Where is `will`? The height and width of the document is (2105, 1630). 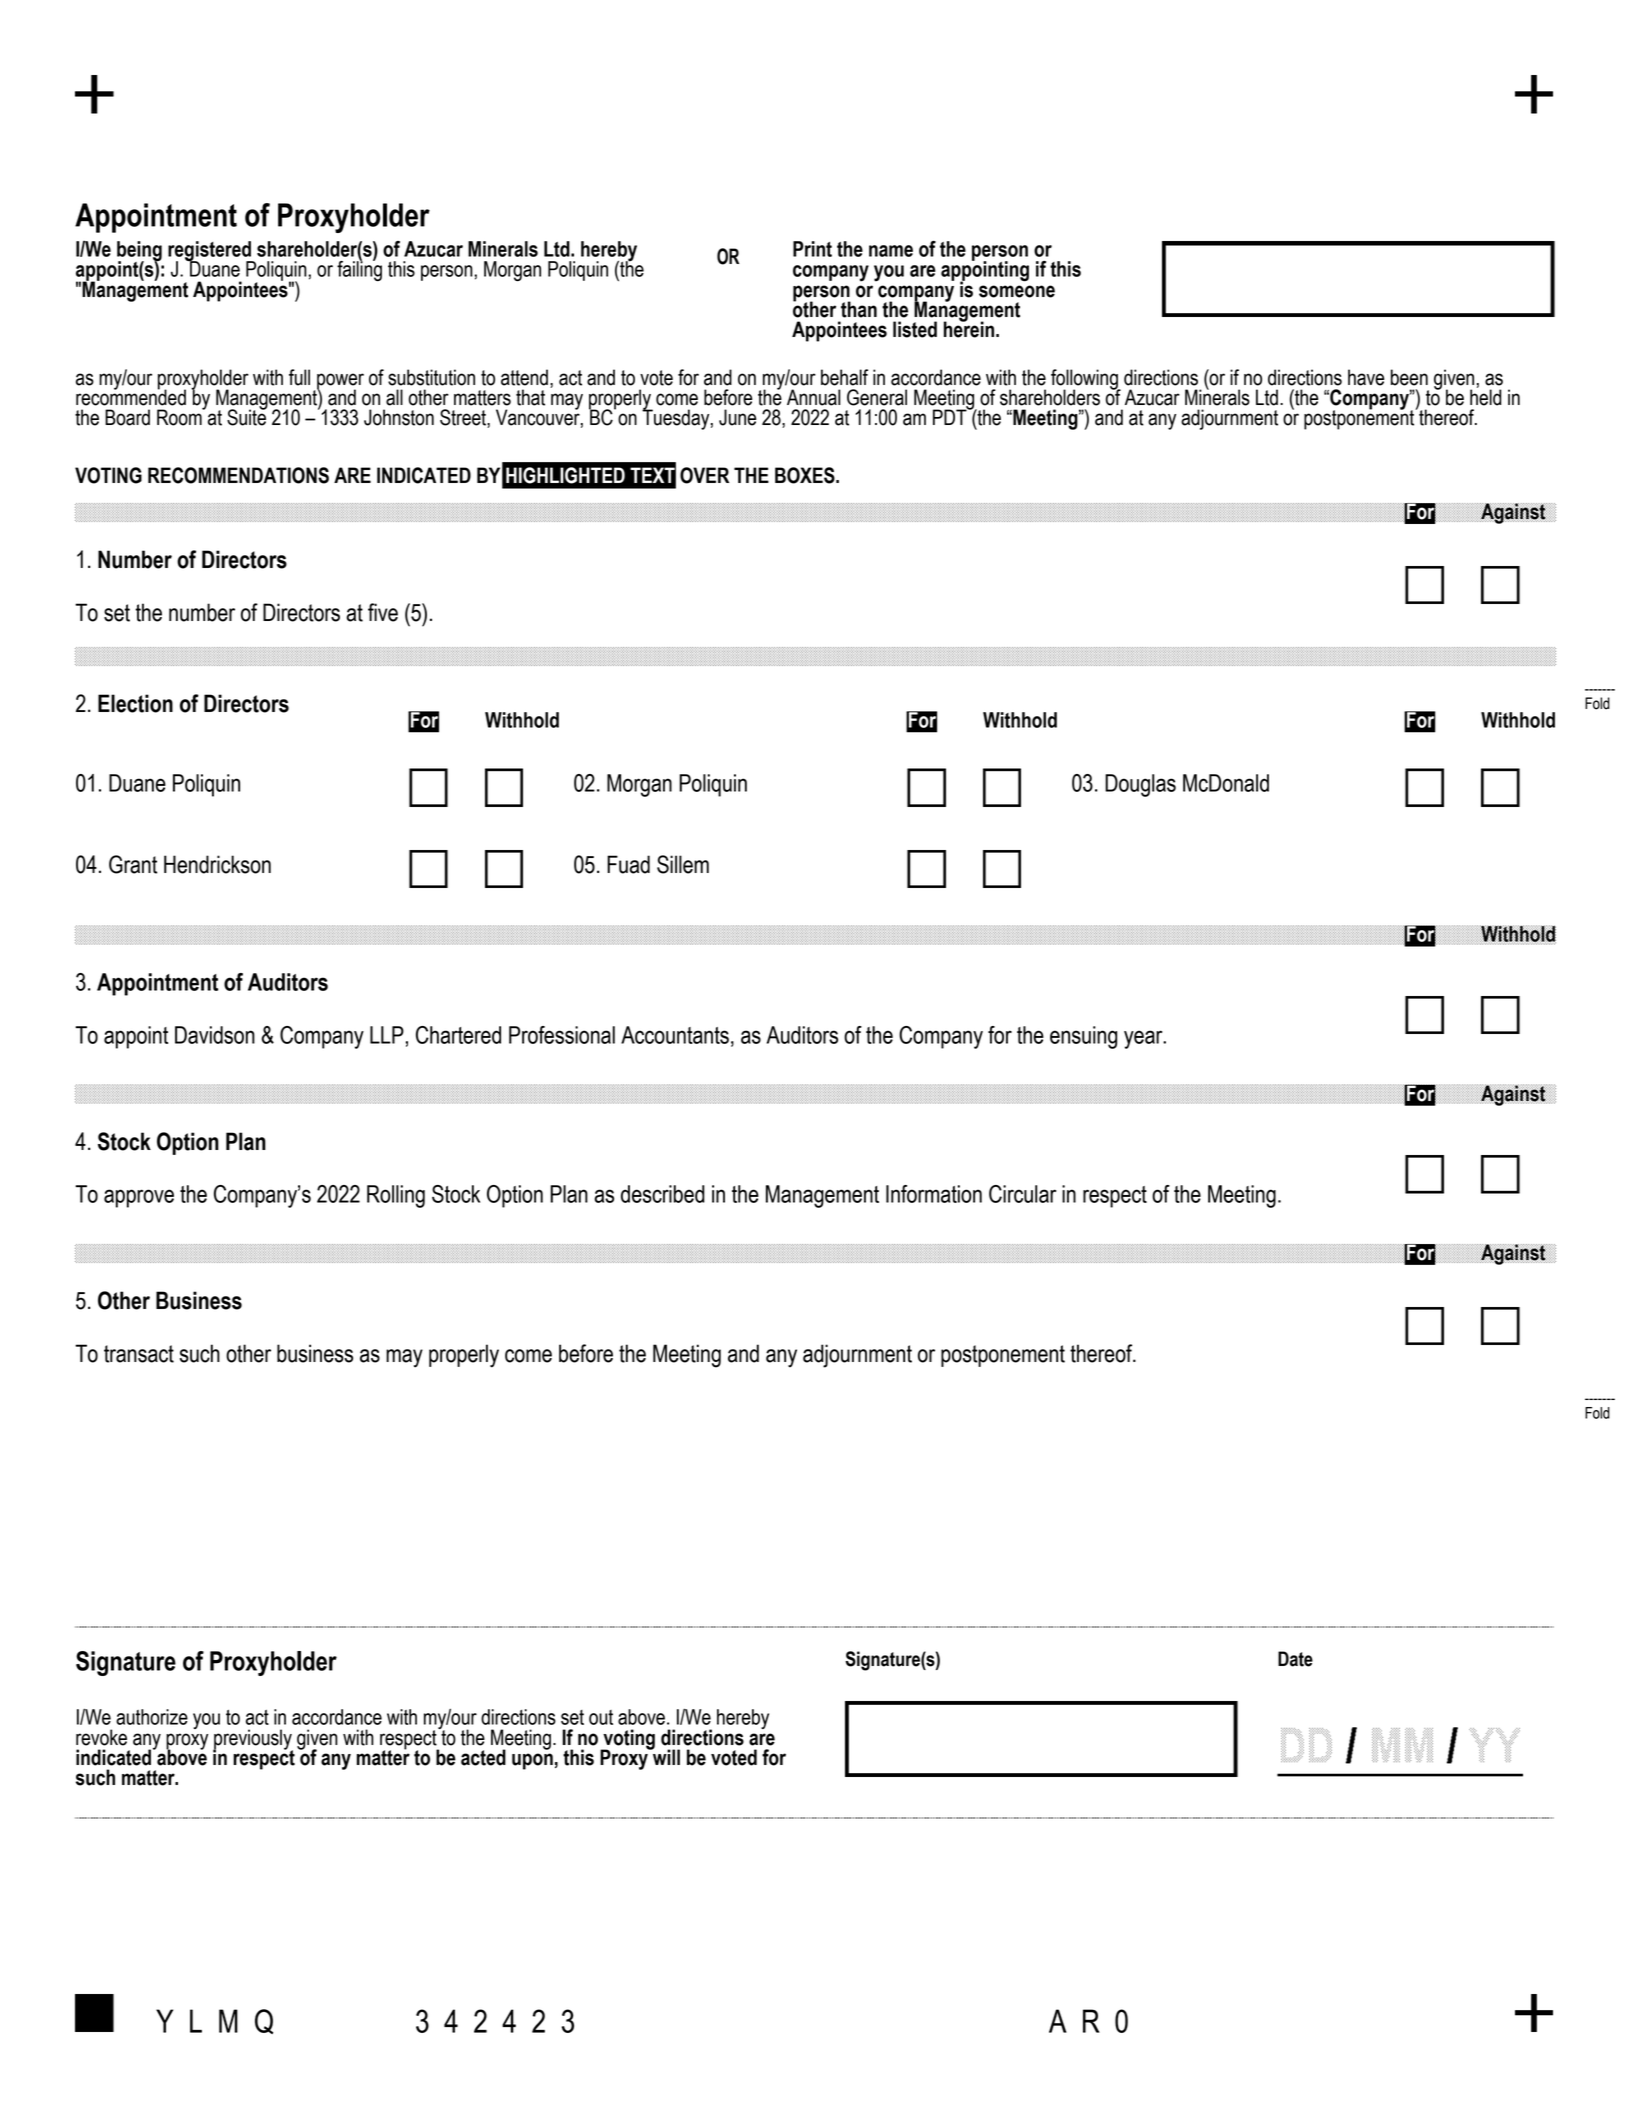
will is located at coordinates (665, 1756).
